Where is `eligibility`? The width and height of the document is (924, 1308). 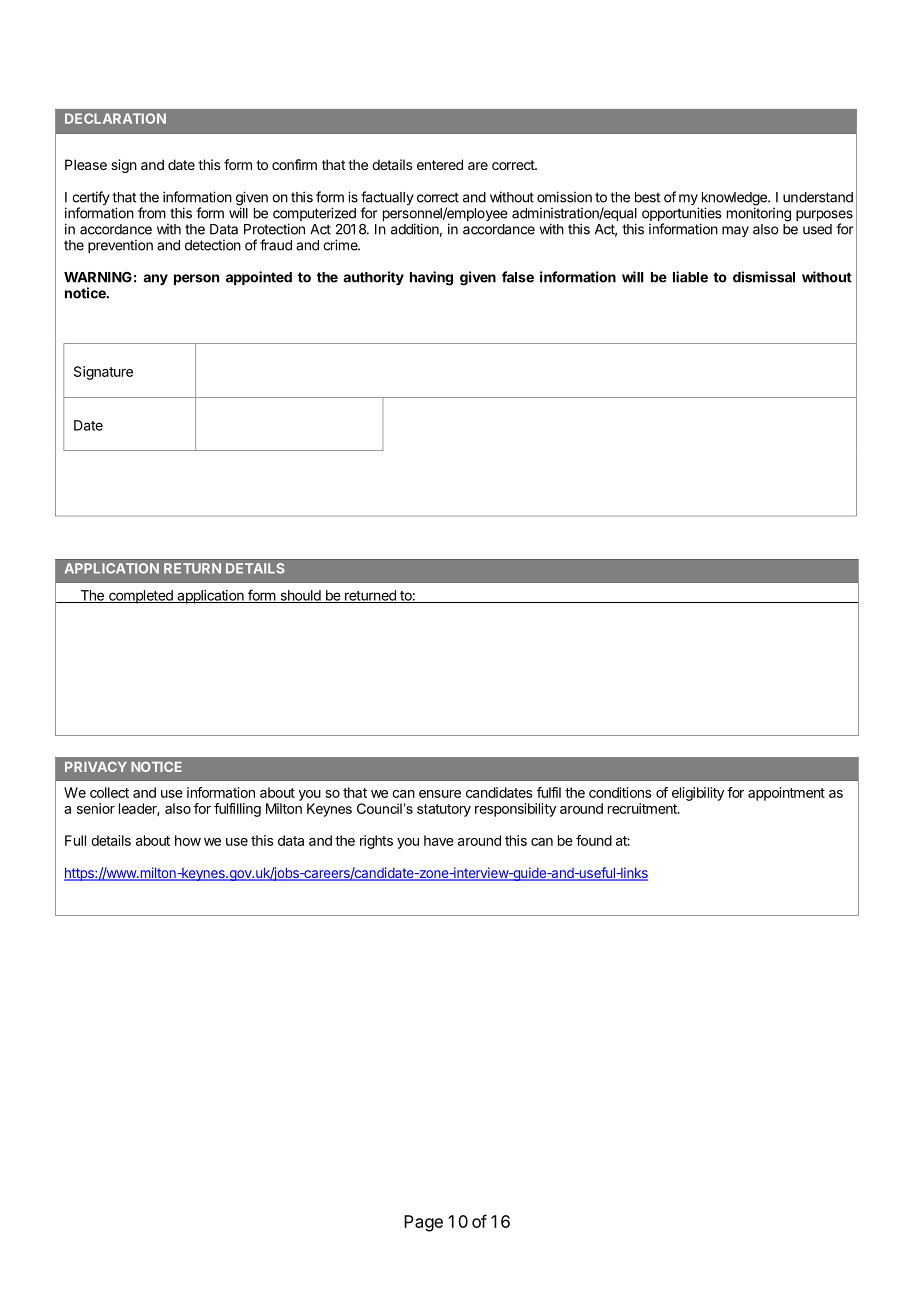 eligibility is located at coordinates (698, 794).
